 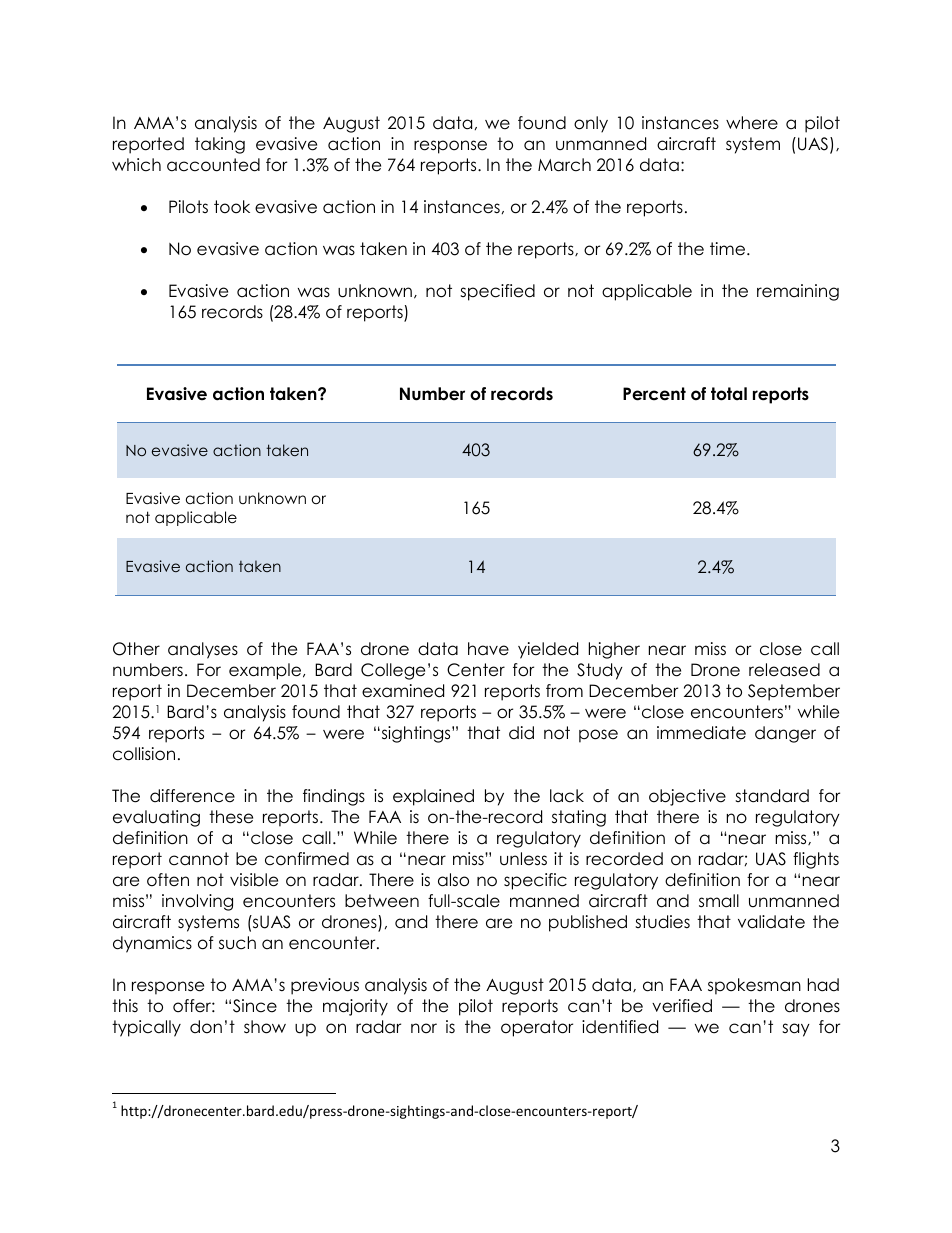 I want to click on difference, so click(x=192, y=796).
